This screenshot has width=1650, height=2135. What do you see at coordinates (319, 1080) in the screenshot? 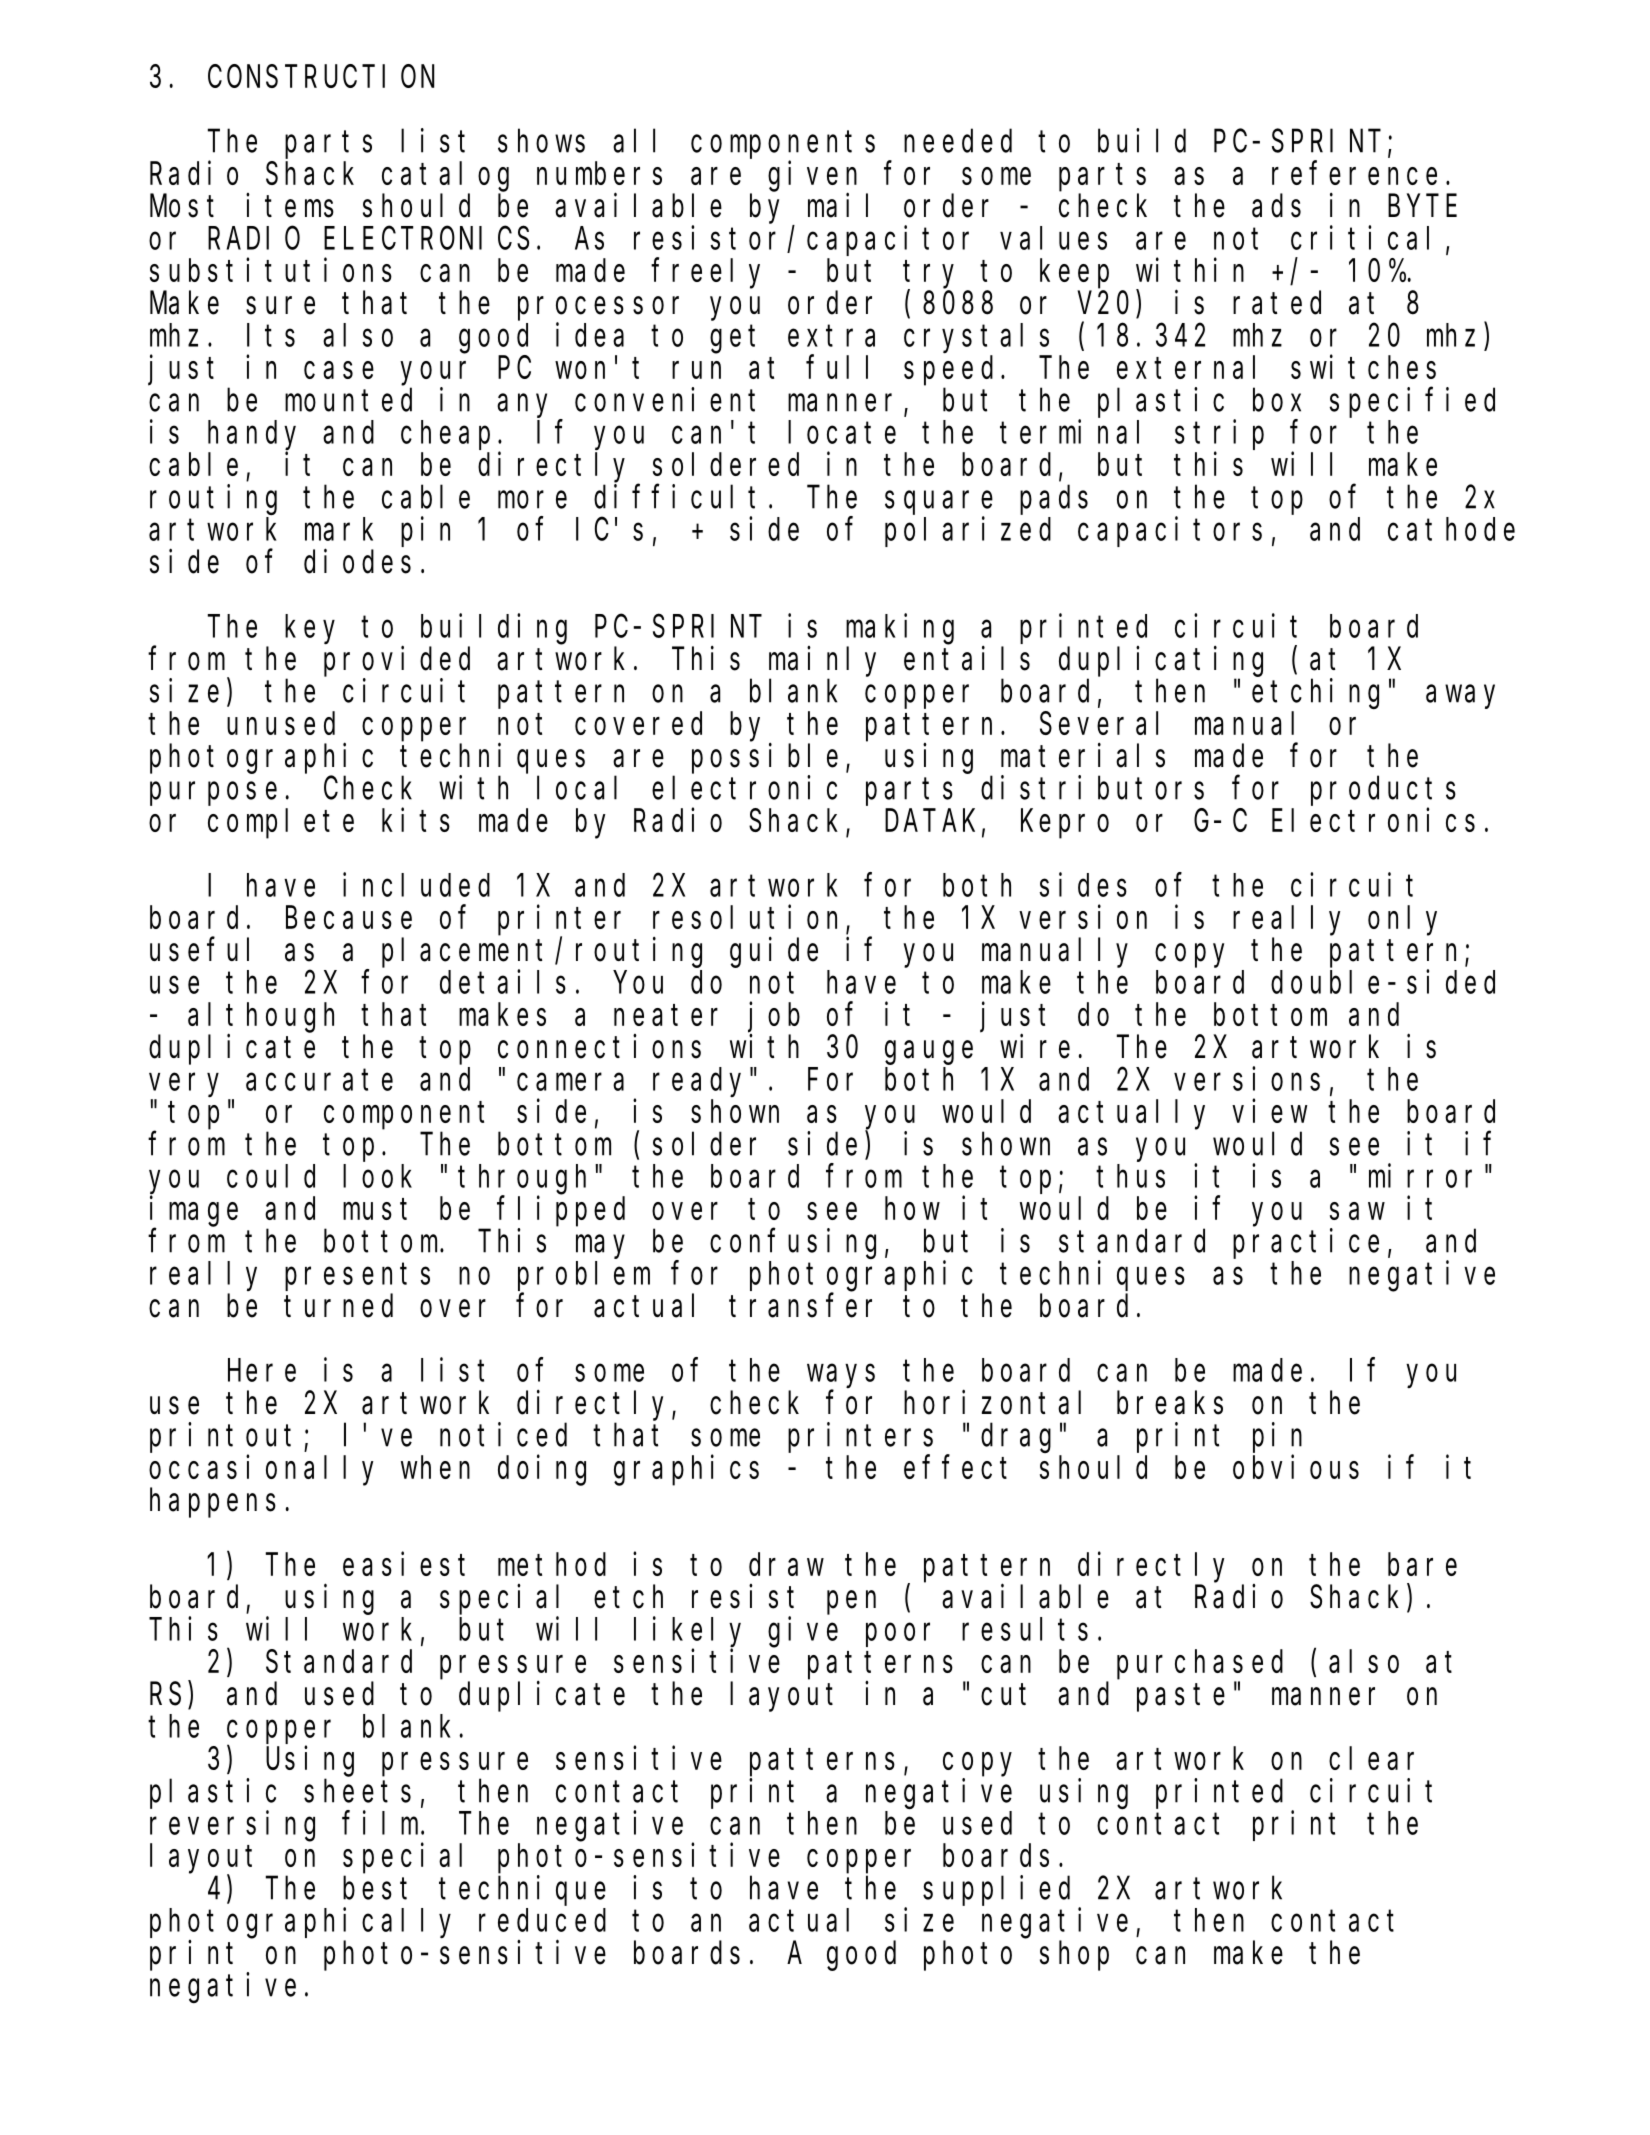
I see `accurate` at bounding box center [319, 1080].
